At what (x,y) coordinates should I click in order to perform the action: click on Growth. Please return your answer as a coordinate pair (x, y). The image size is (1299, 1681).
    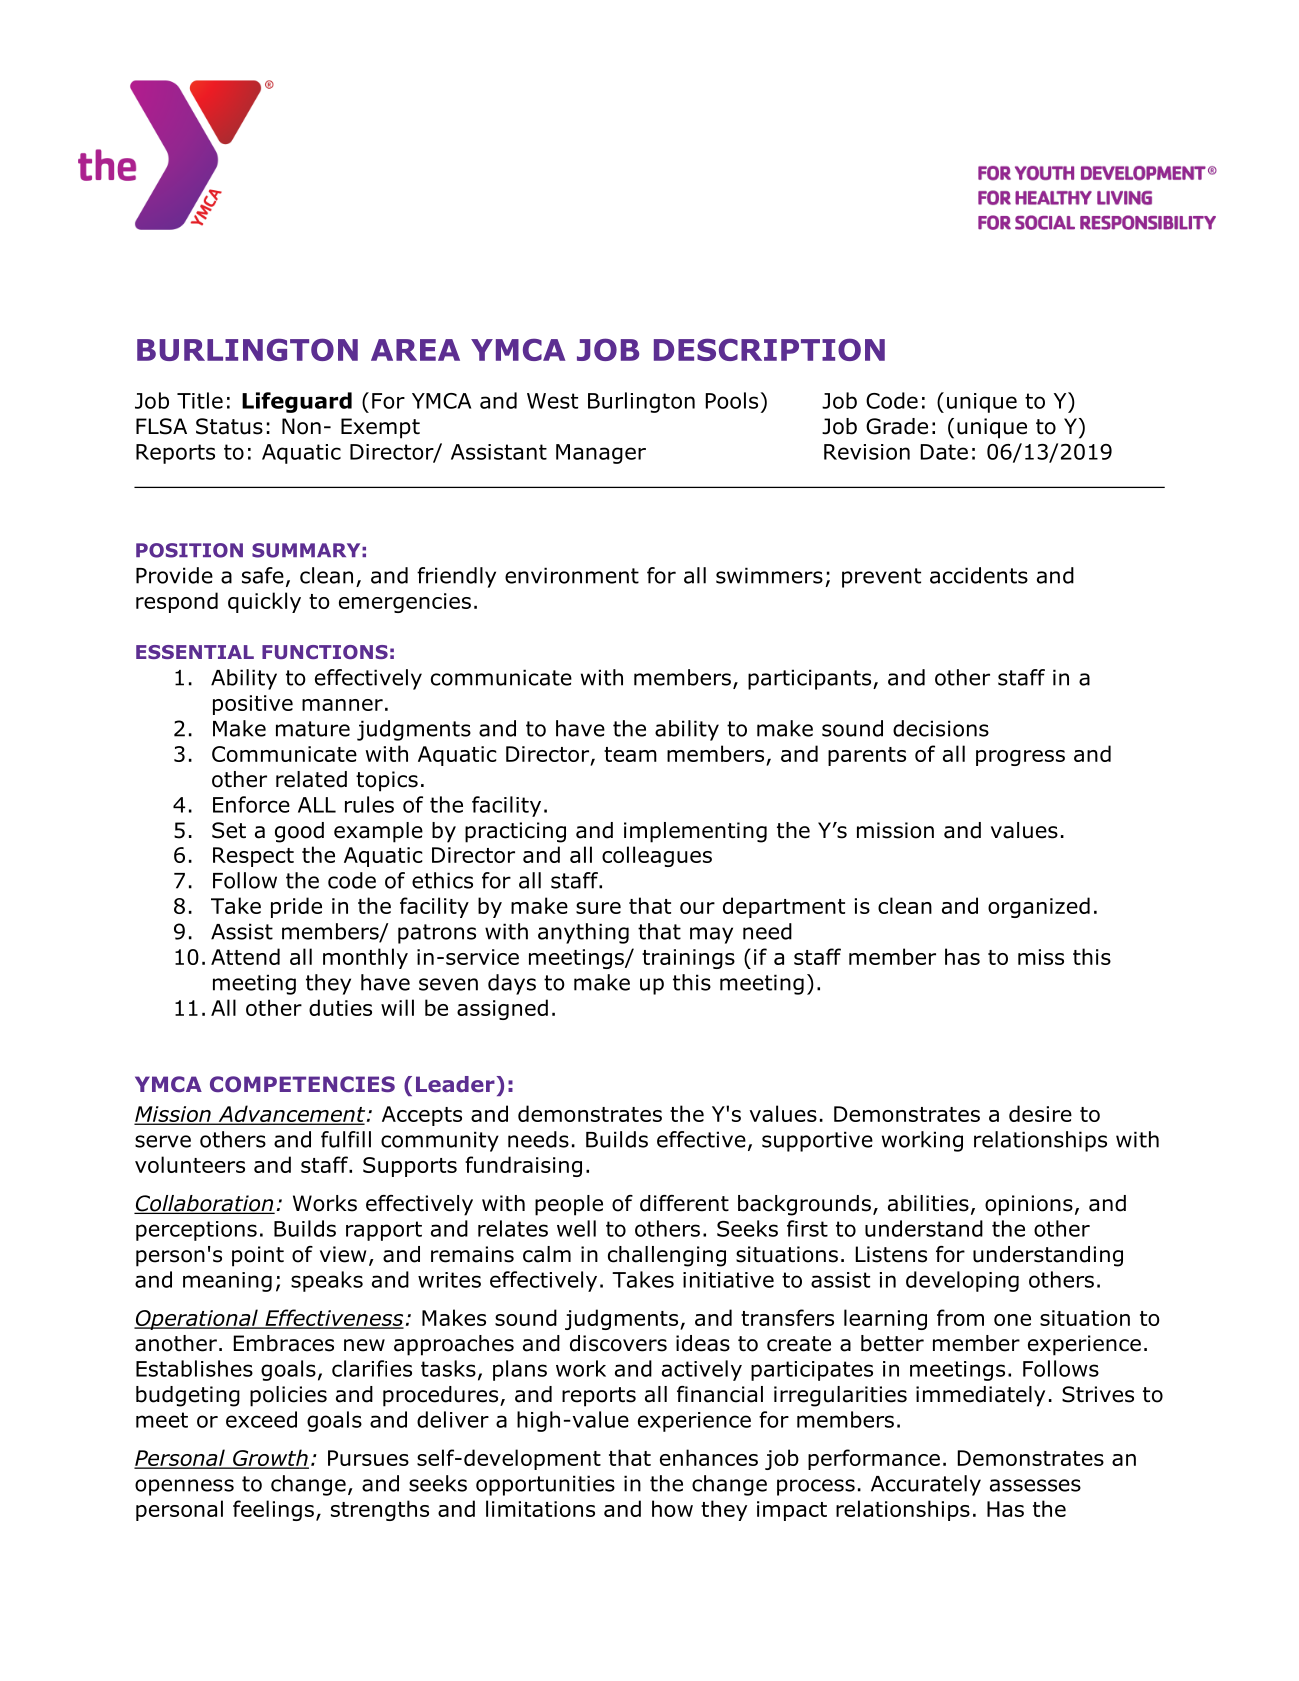
    Looking at the image, I should click on (270, 1459).
